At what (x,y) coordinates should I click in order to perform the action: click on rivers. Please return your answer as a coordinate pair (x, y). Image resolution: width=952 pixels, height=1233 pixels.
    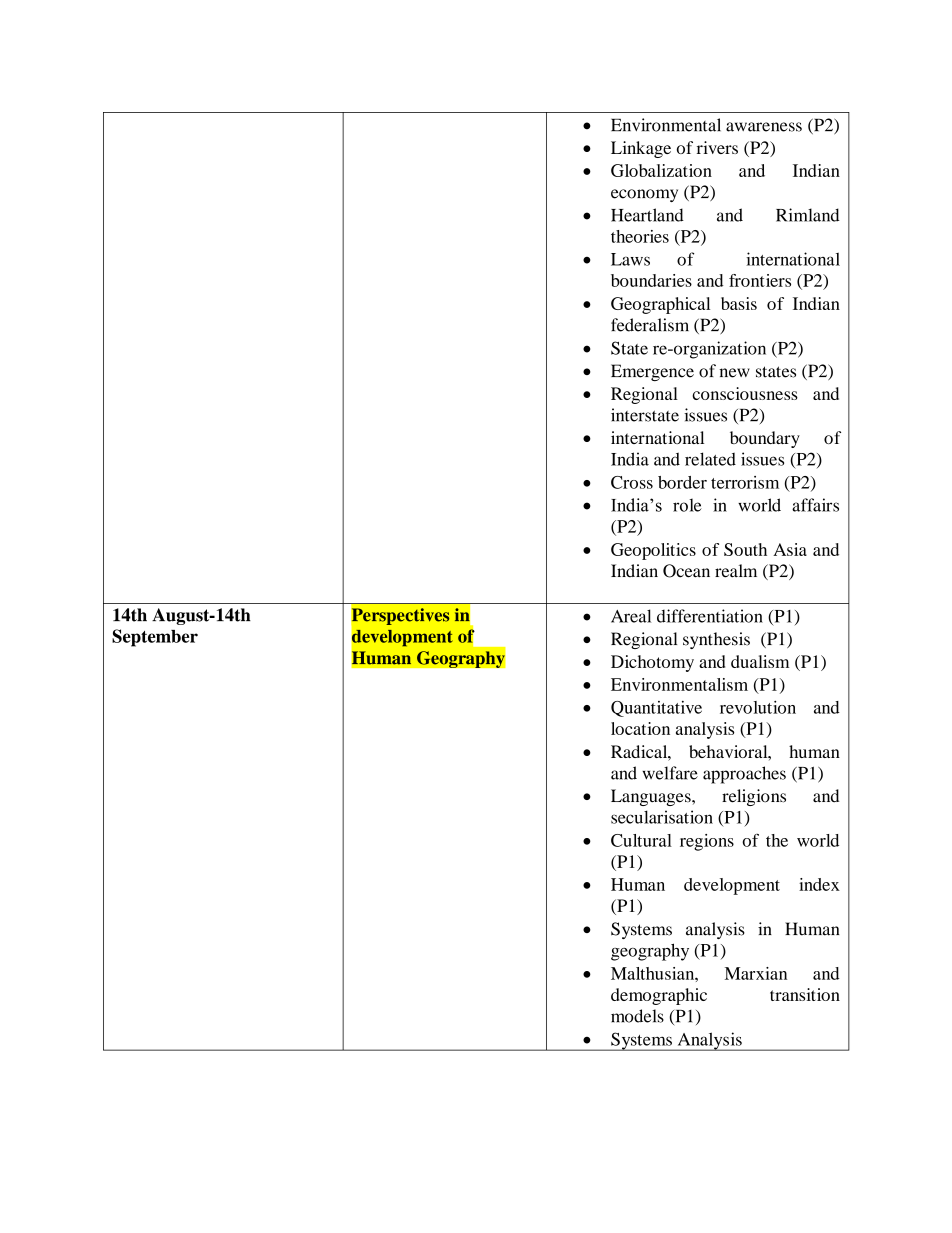
    Looking at the image, I should click on (717, 147).
